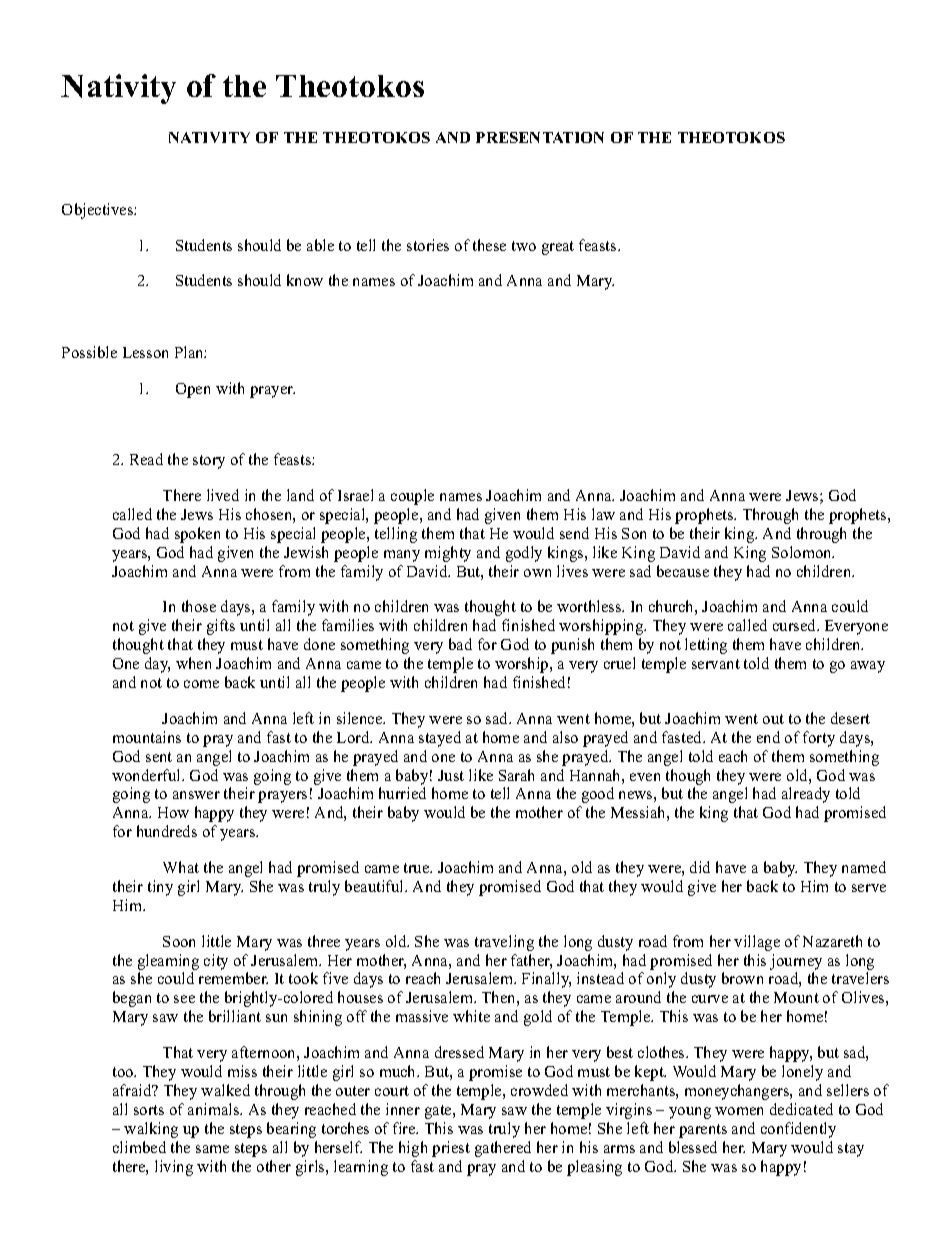 The image size is (952, 1234). What do you see at coordinates (212, 1149) in the page?
I see `same` at bounding box center [212, 1149].
